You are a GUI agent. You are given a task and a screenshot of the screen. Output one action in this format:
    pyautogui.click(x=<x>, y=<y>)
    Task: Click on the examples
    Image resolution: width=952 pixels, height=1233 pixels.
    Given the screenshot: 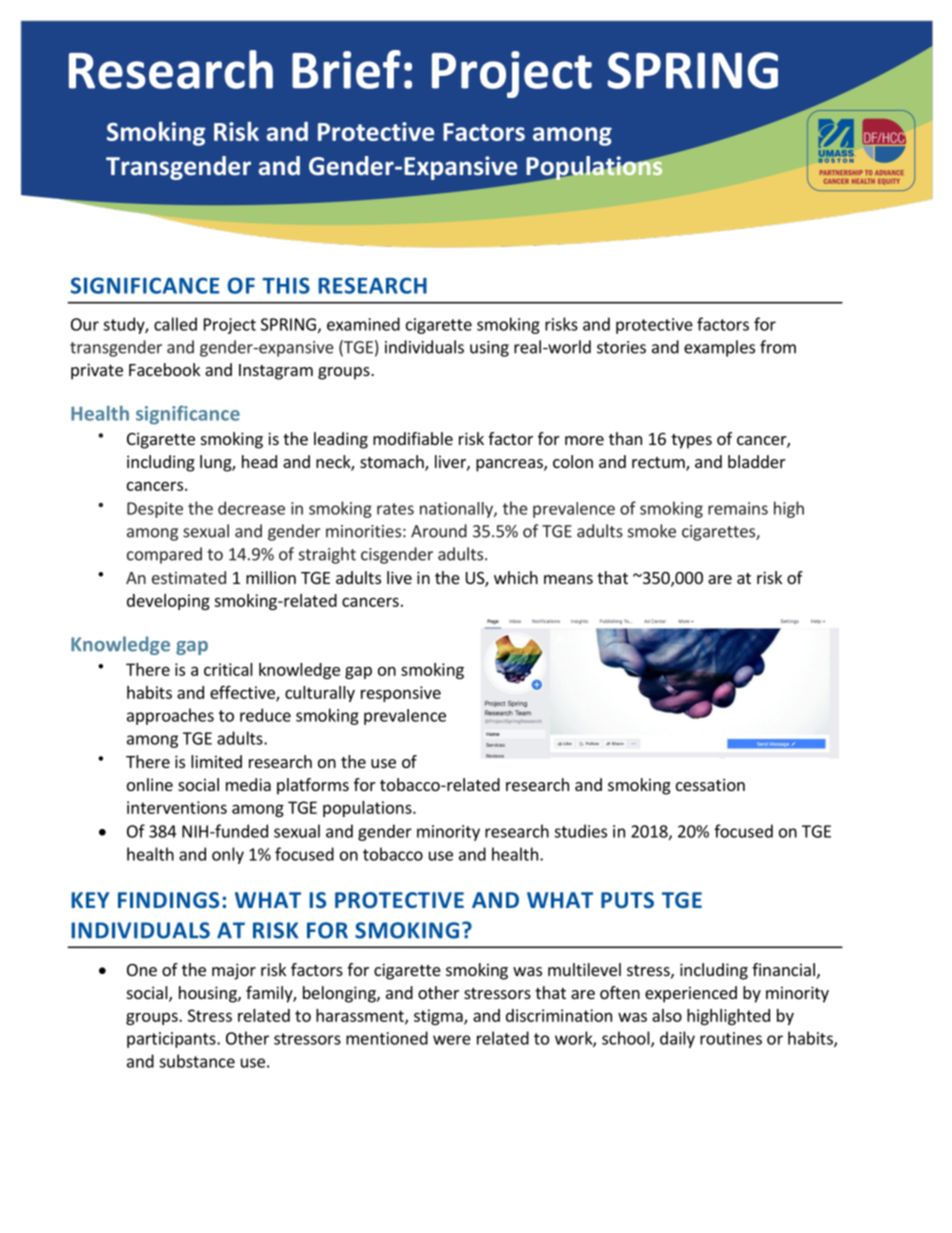 What is the action you would take?
    pyautogui.click(x=719, y=348)
